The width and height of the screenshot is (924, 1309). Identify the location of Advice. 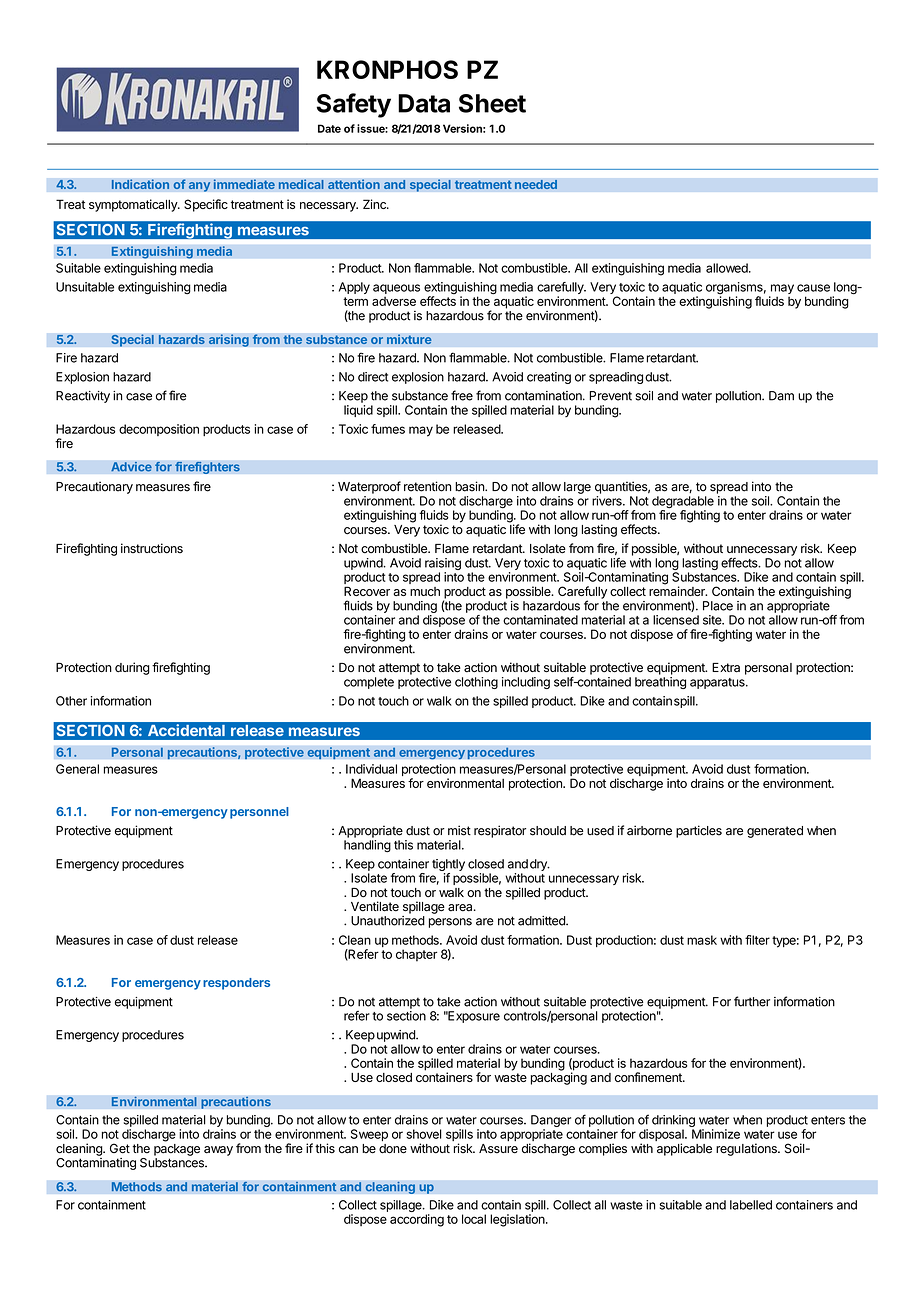
(131, 466).
